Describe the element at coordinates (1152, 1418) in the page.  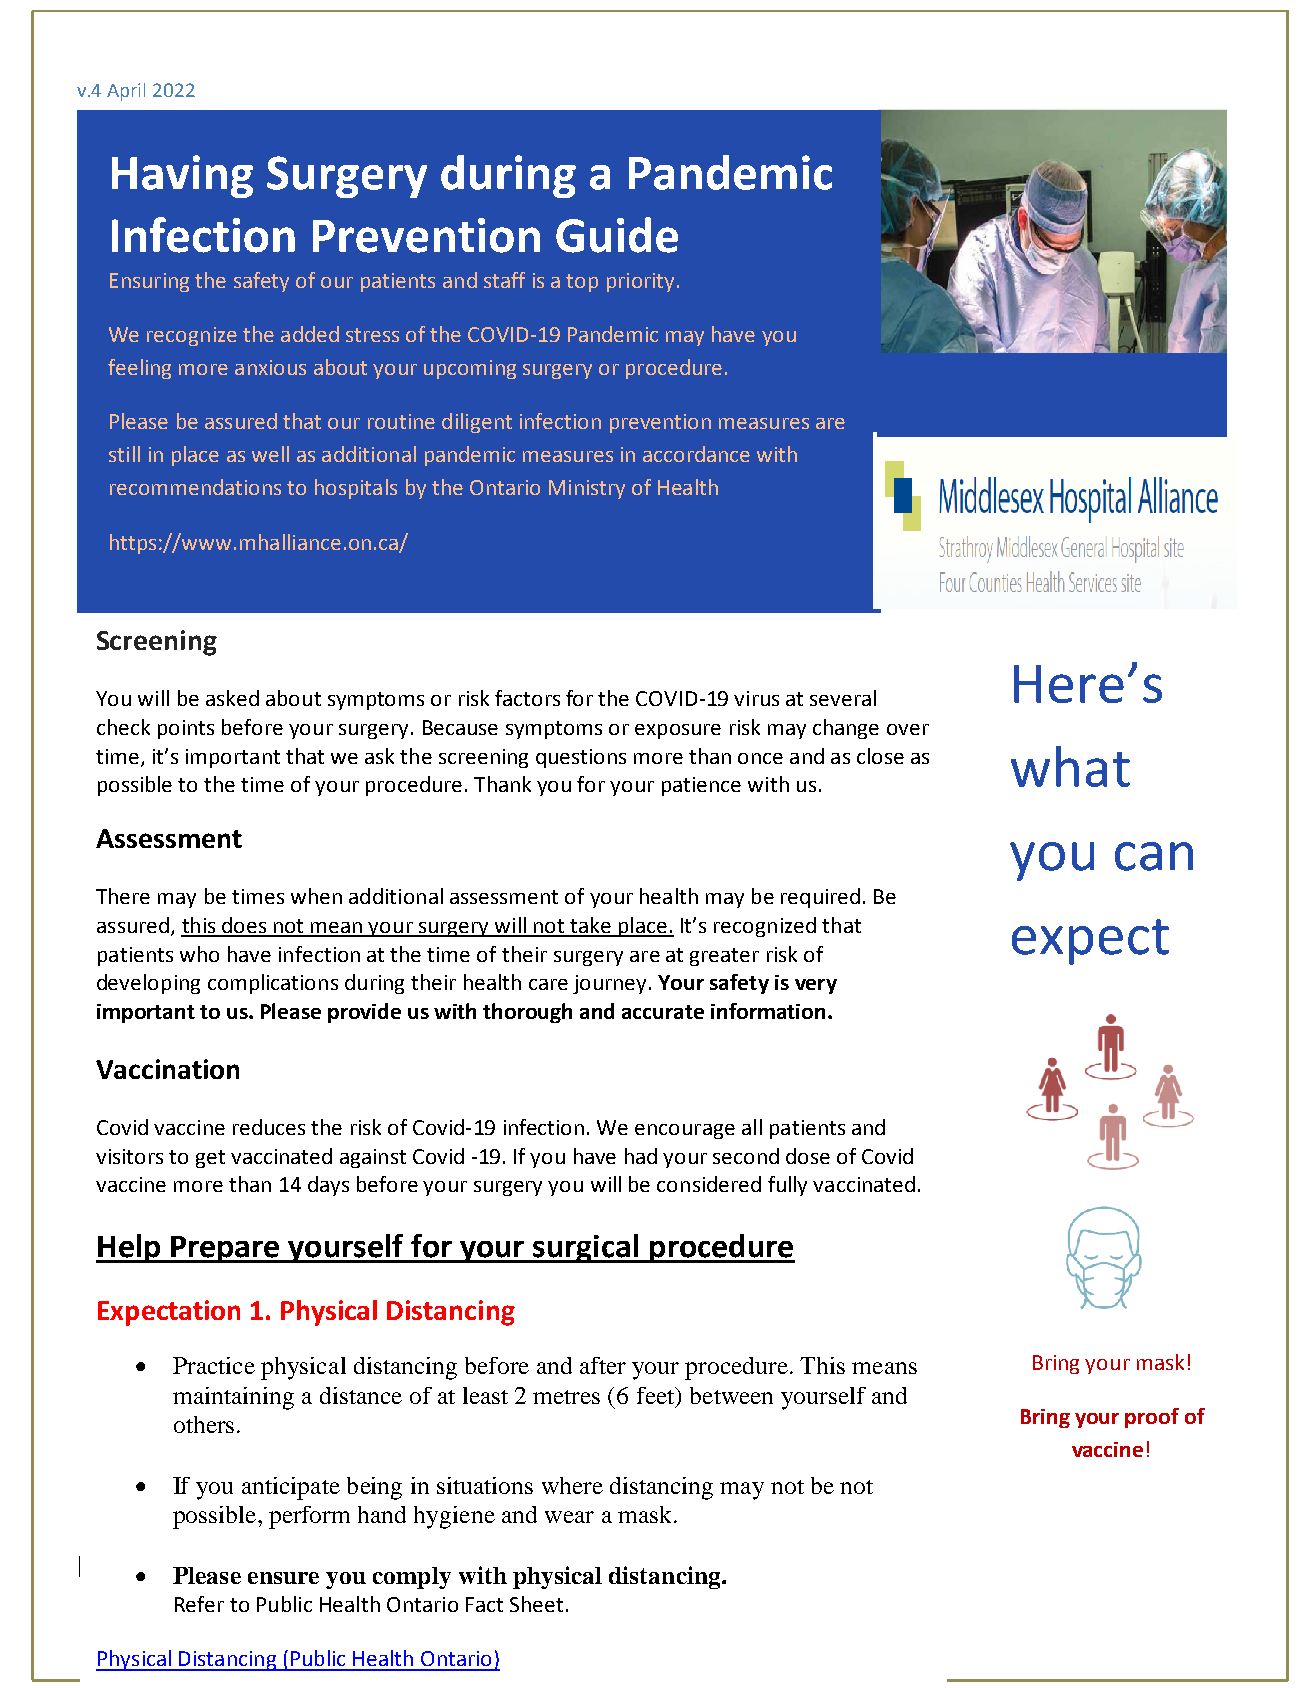
I see `proof` at that location.
